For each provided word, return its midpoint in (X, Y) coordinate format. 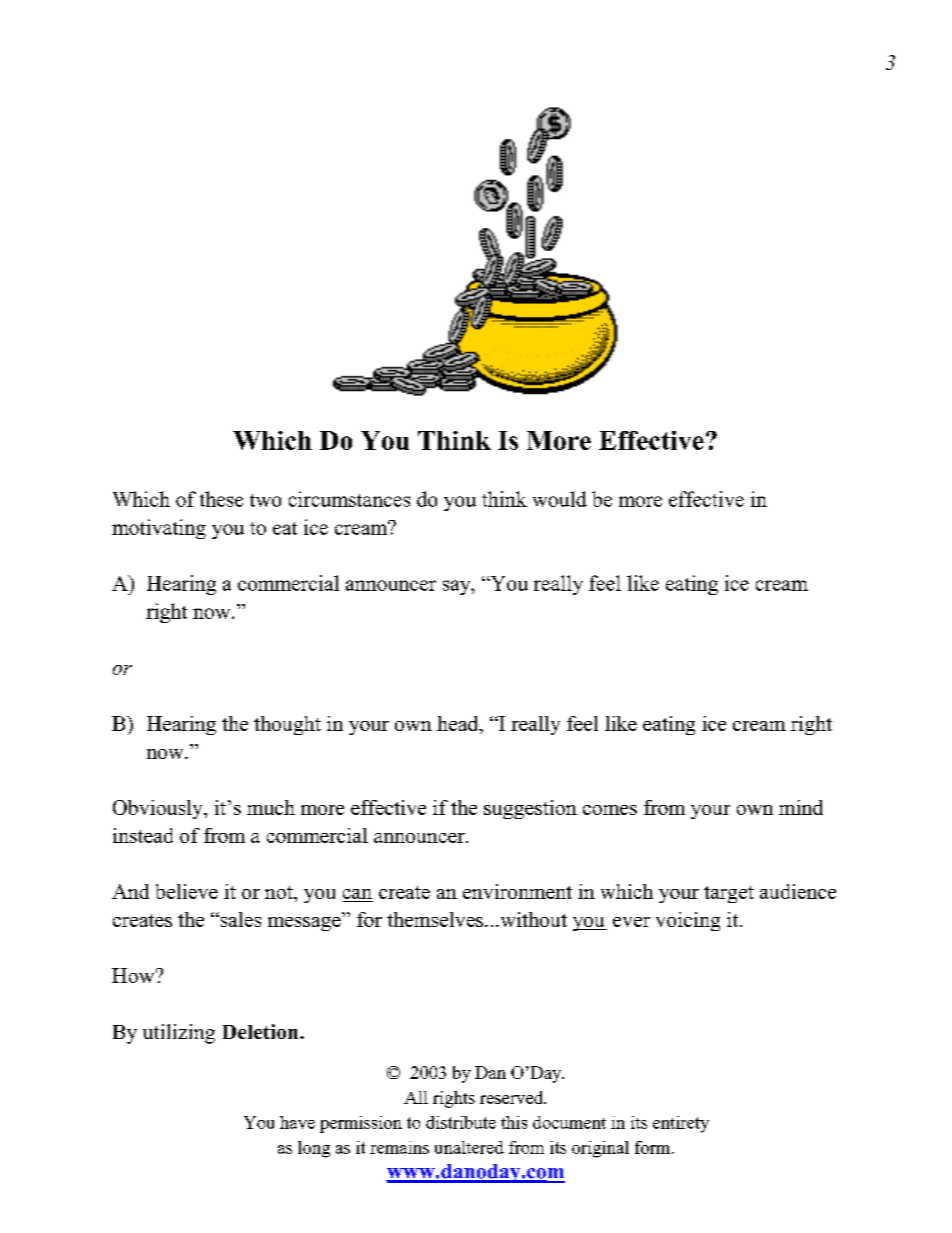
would (560, 499)
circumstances (349, 499)
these (221, 499)
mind (801, 807)
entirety (681, 1124)
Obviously (159, 809)
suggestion (530, 809)
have (297, 1122)
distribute (461, 1122)
